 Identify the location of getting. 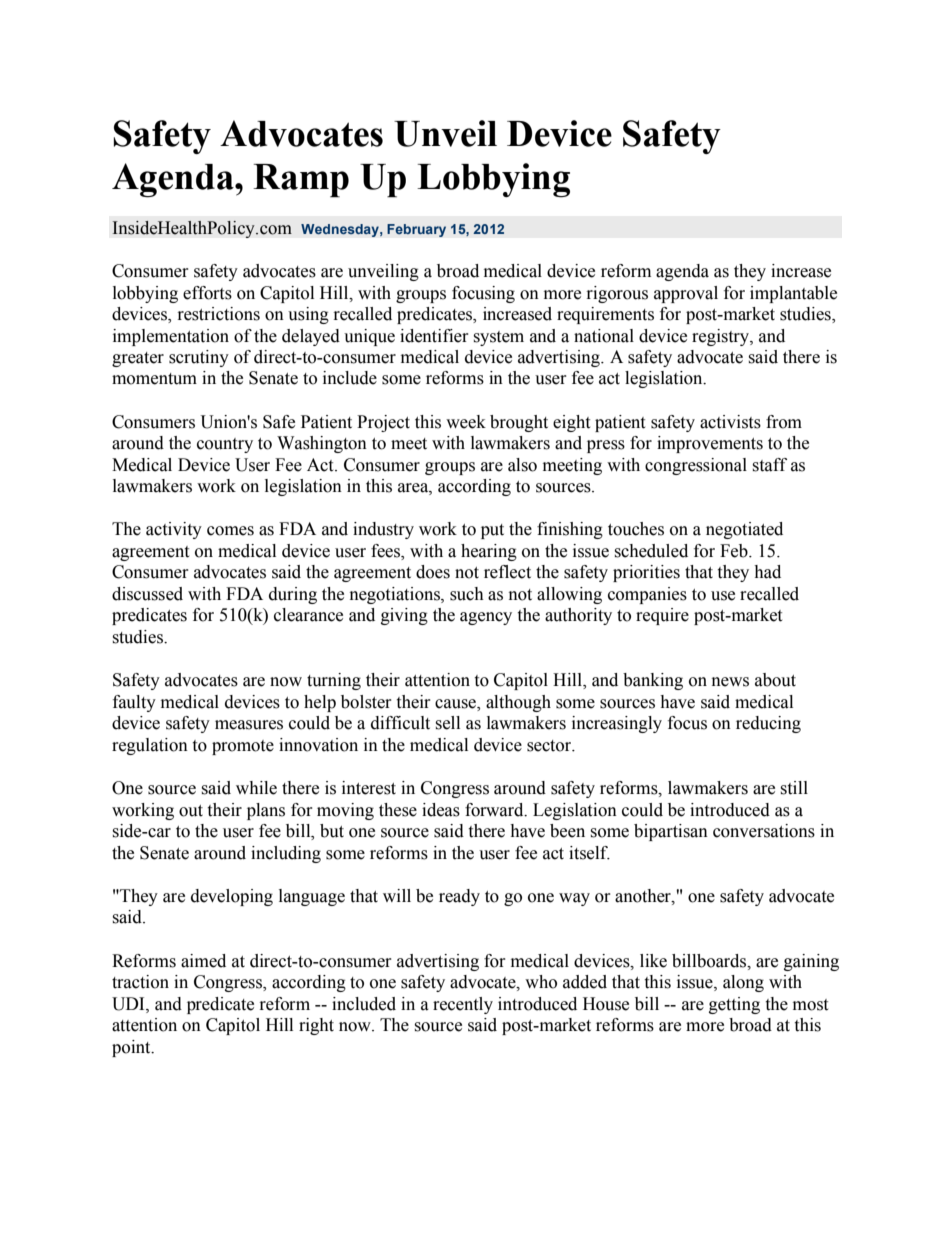
(734, 1005).
